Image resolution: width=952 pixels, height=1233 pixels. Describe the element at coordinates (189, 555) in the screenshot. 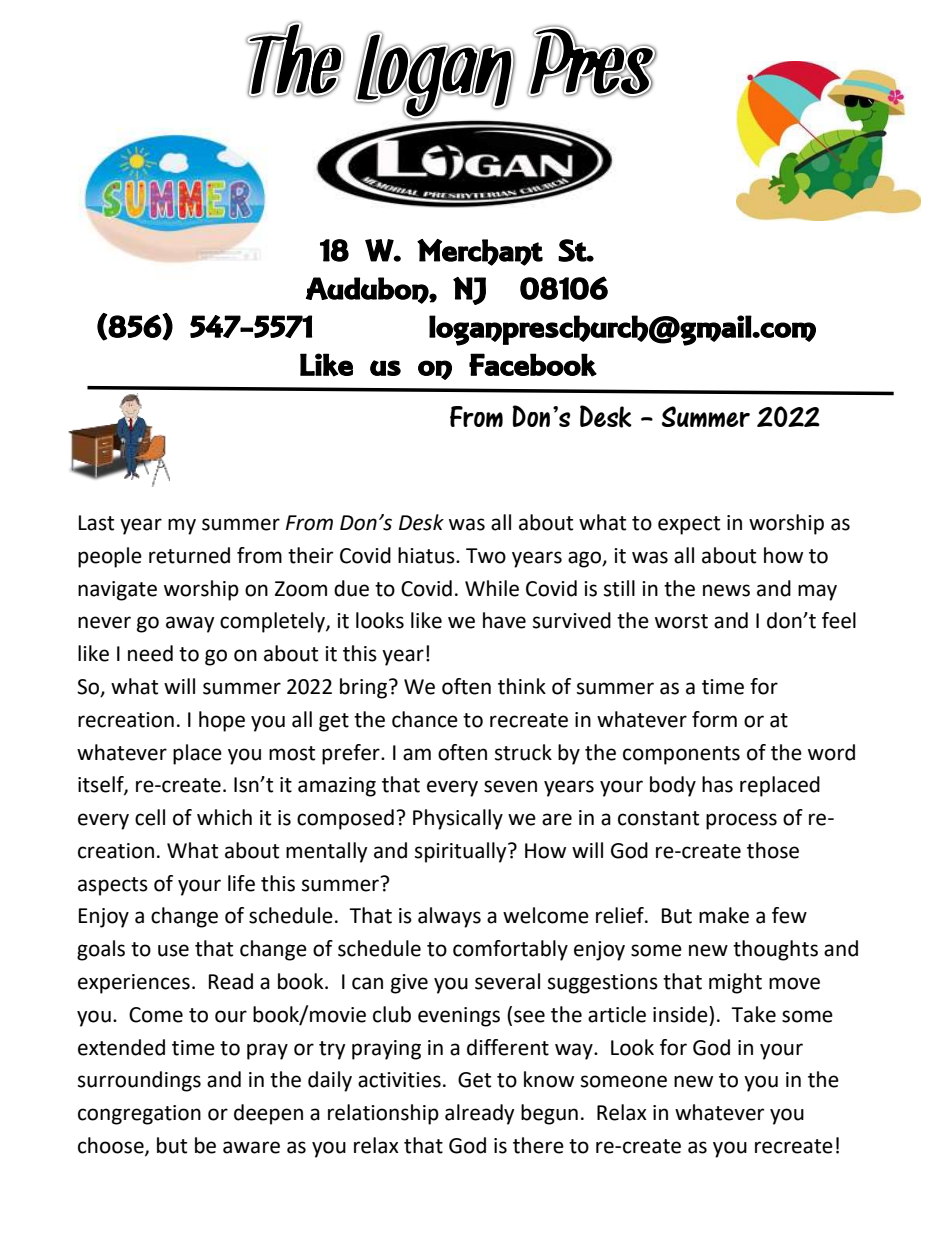

I see `returned` at that location.
